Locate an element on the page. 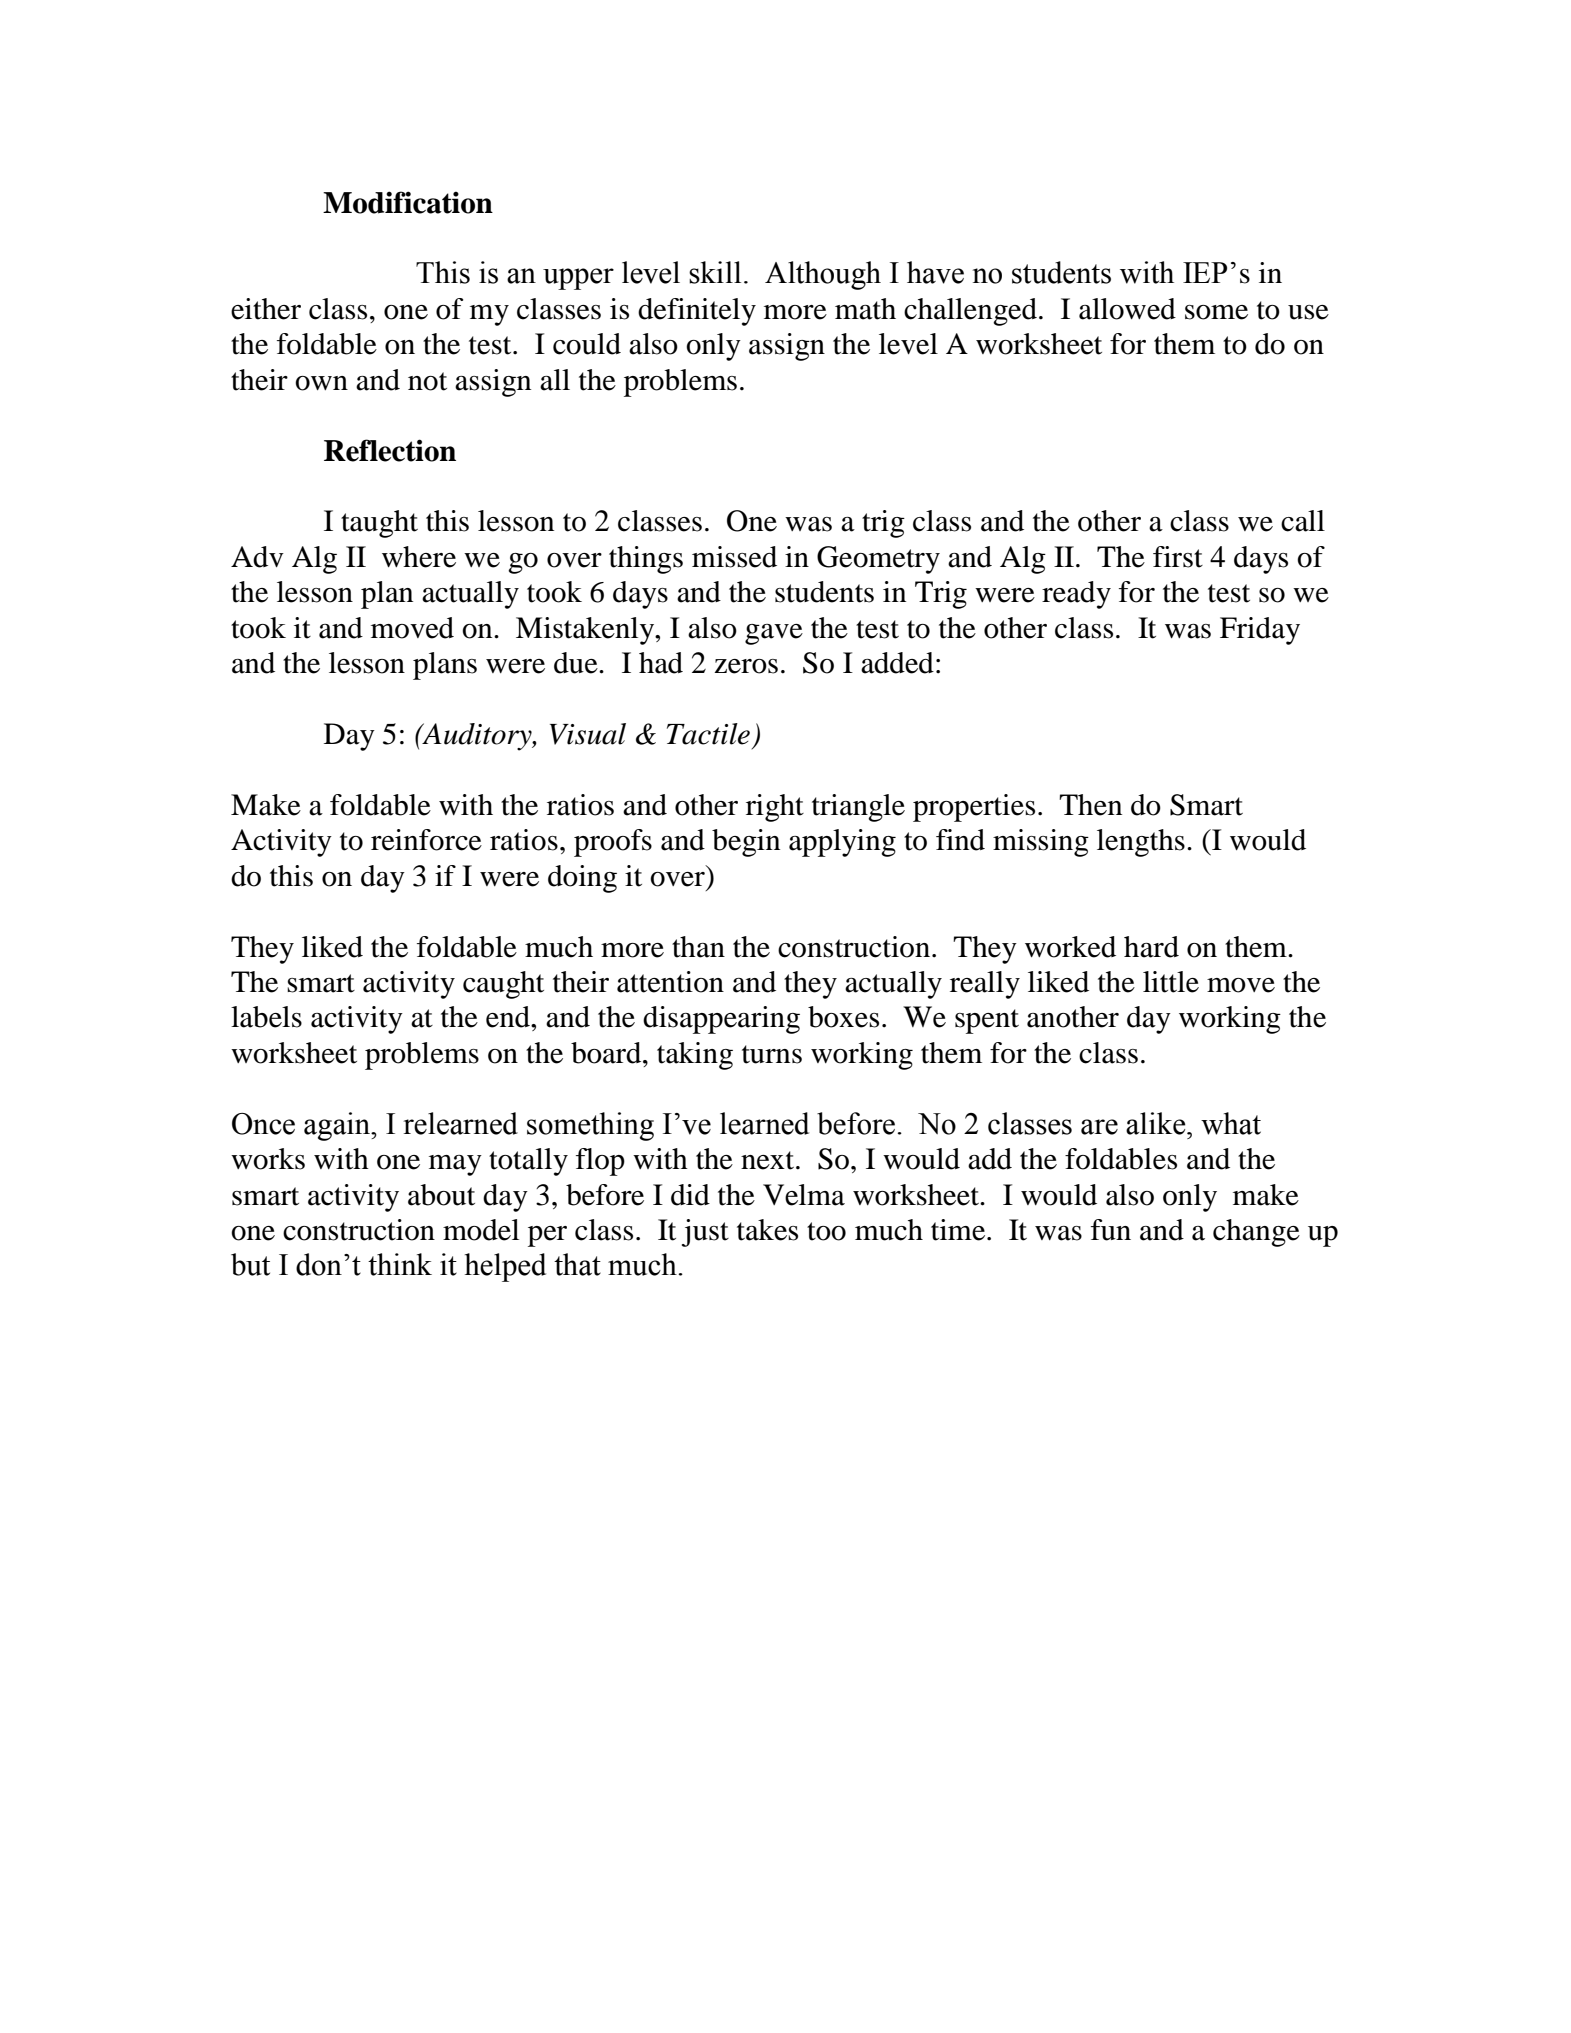 This document has width=1571, height=2033. Although is located at coordinates (823, 275).
